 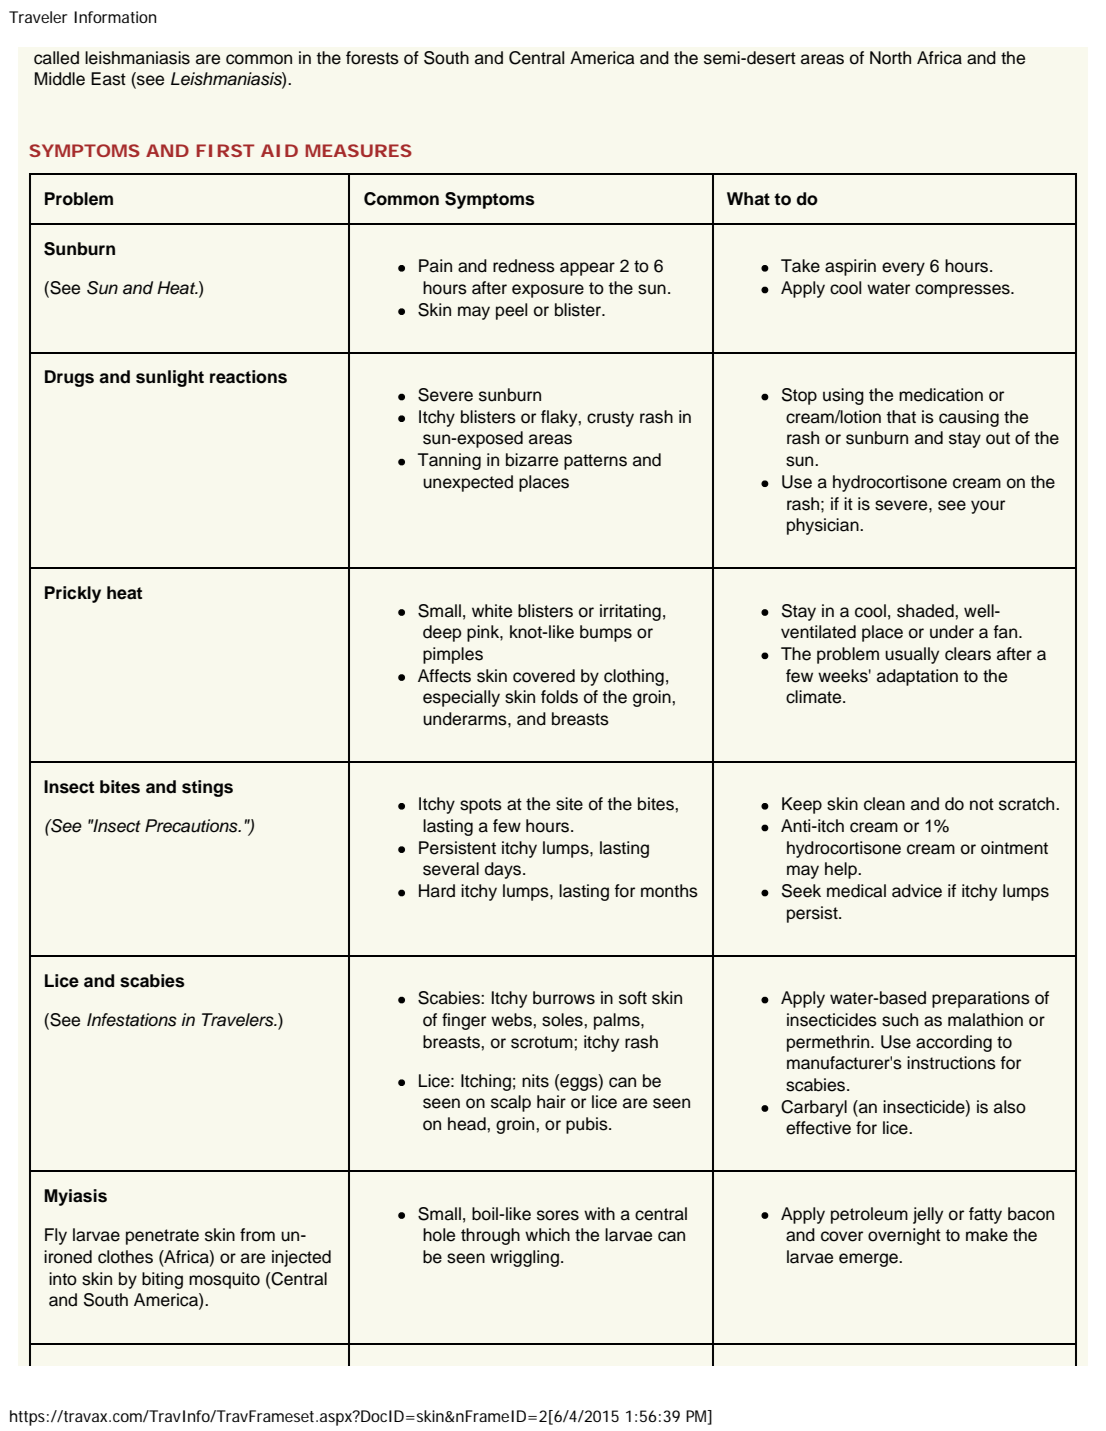 I want to click on Infestations, so click(x=132, y=1020).
